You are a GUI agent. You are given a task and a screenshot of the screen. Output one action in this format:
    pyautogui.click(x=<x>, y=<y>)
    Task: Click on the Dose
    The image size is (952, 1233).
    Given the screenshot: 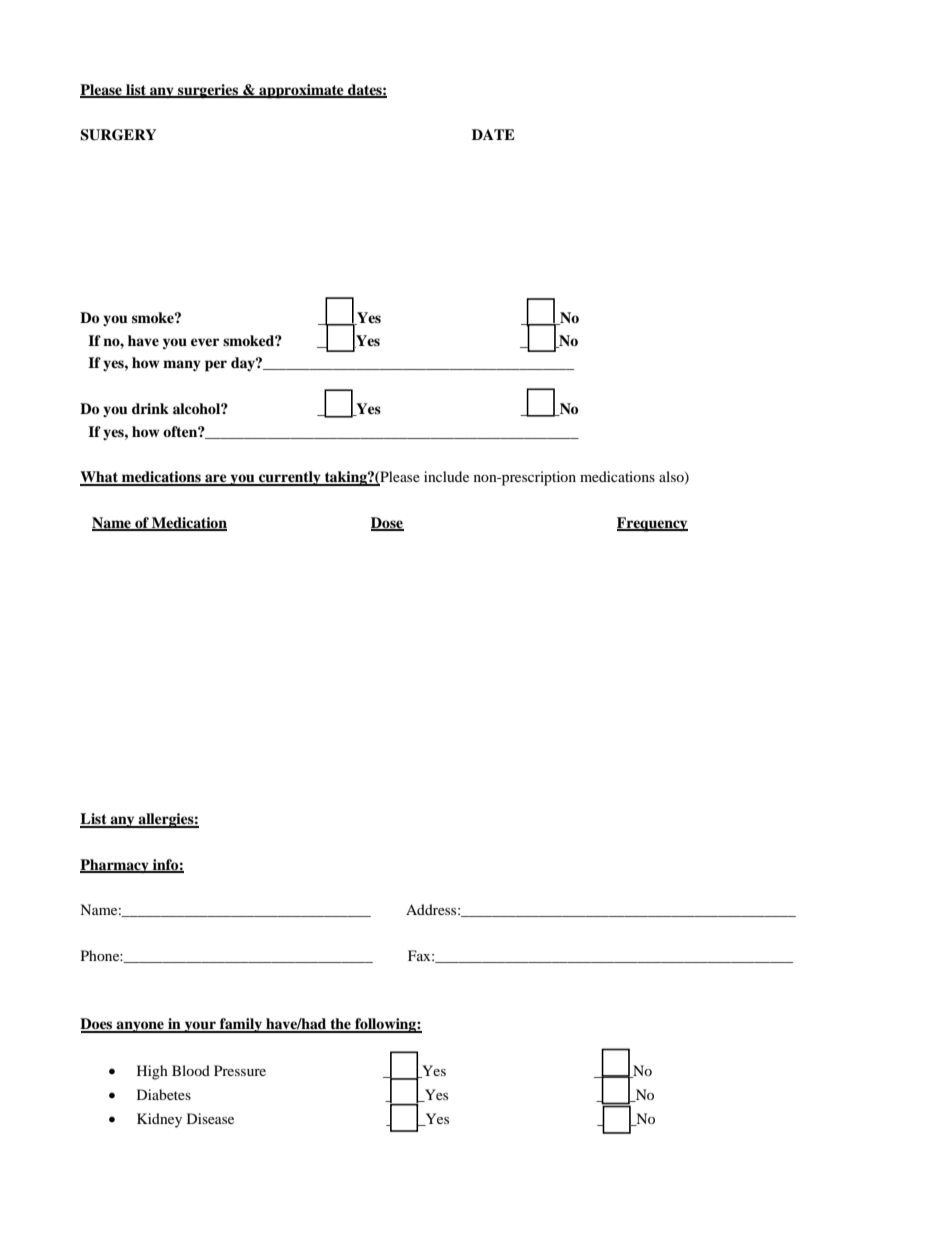 What is the action you would take?
    pyautogui.click(x=387, y=524)
